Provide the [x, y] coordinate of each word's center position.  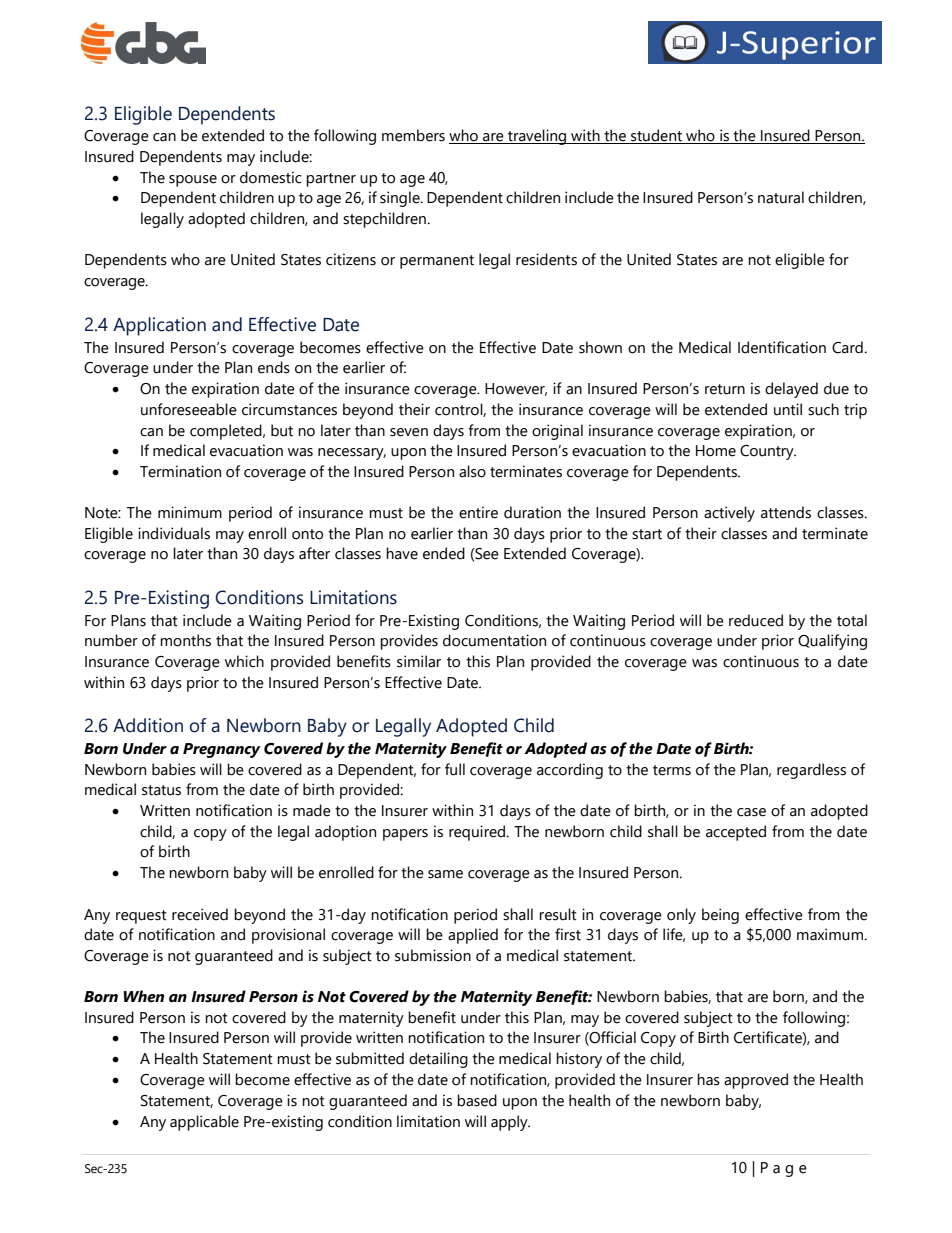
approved [756, 1081]
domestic [271, 177]
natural [781, 197]
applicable [204, 1123]
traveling [537, 137]
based [477, 1100]
